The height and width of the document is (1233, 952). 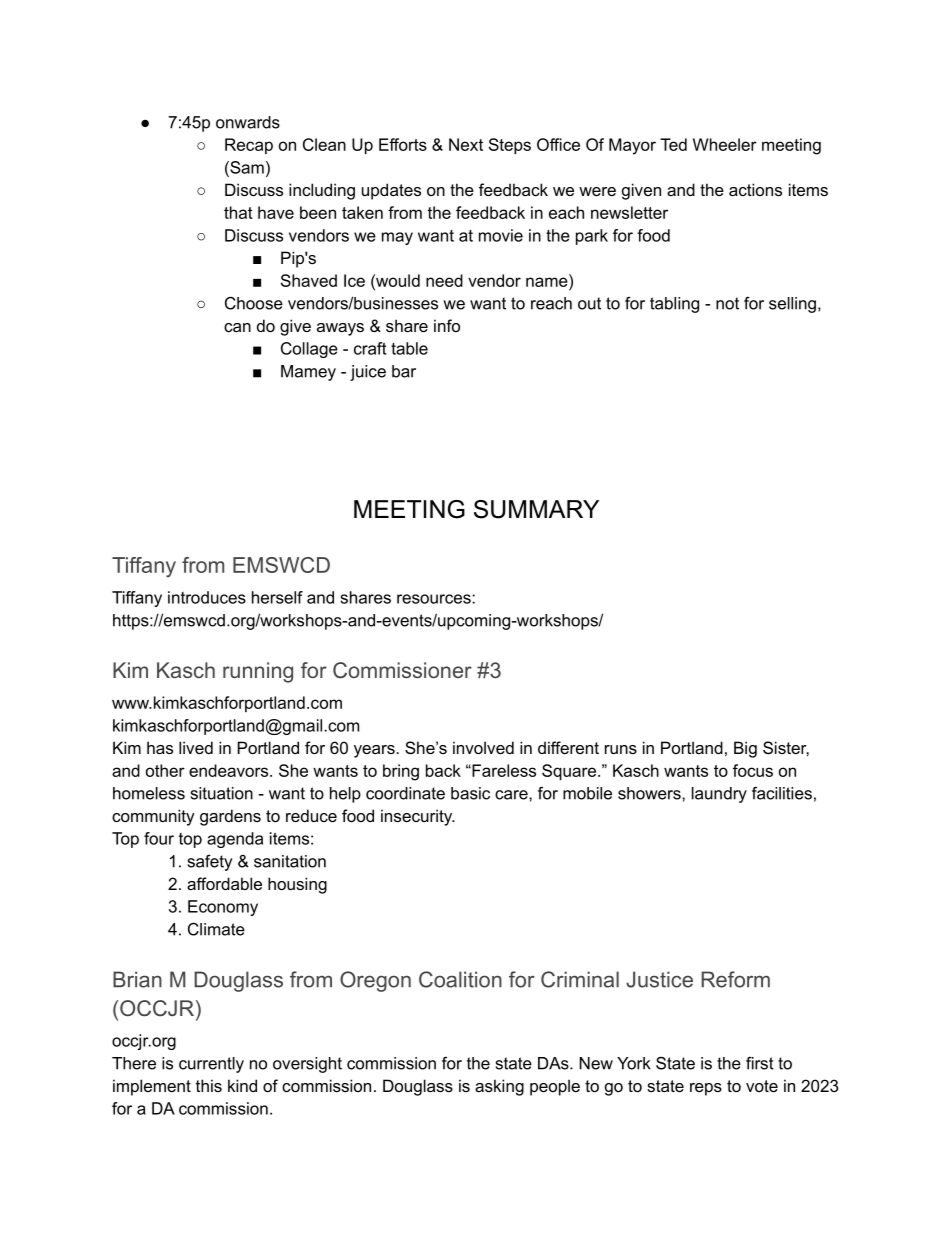 What do you see at coordinates (499, 1087) in the document?
I see `asking` at bounding box center [499, 1087].
